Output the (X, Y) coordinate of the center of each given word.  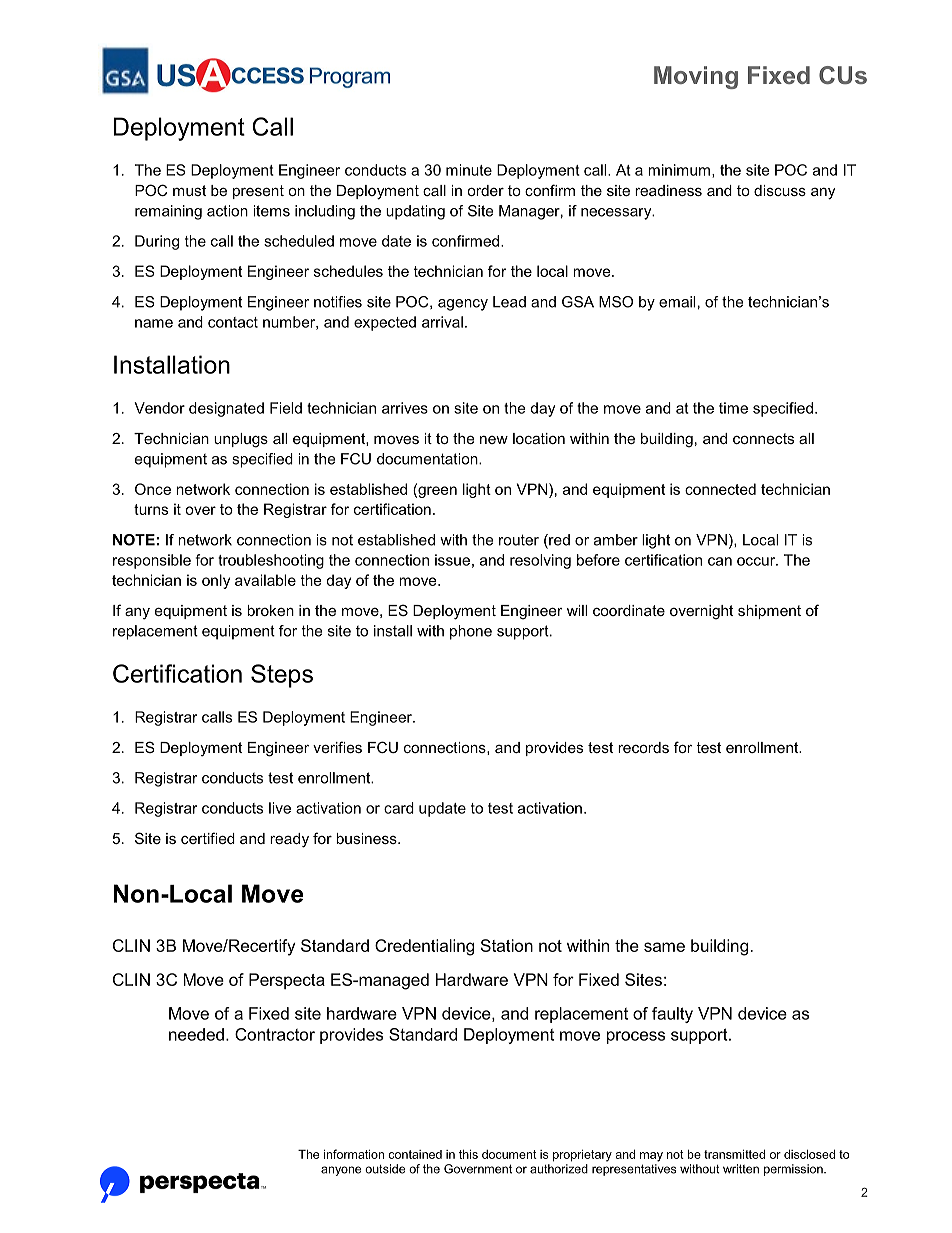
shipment (769, 612)
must (189, 190)
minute (469, 170)
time (733, 408)
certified (208, 838)
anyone (341, 1171)
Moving (696, 77)
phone (471, 632)
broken (270, 610)
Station (507, 945)
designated (226, 409)
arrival (442, 322)
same (664, 947)
